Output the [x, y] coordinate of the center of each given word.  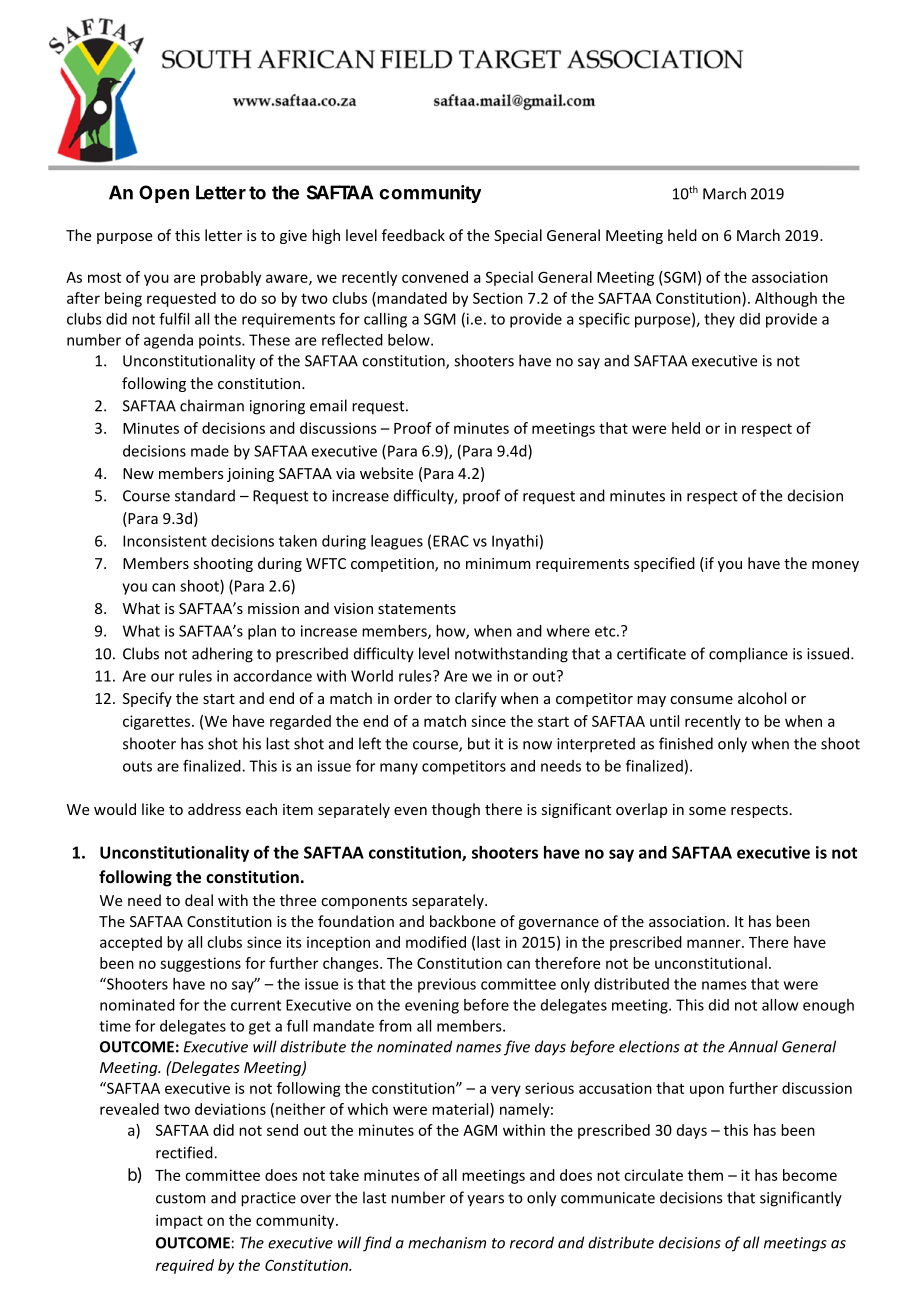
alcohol [762, 698]
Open [164, 194]
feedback [413, 235]
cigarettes [158, 722]
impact [179, 1221]
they [719, 320]
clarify [476, 699]
